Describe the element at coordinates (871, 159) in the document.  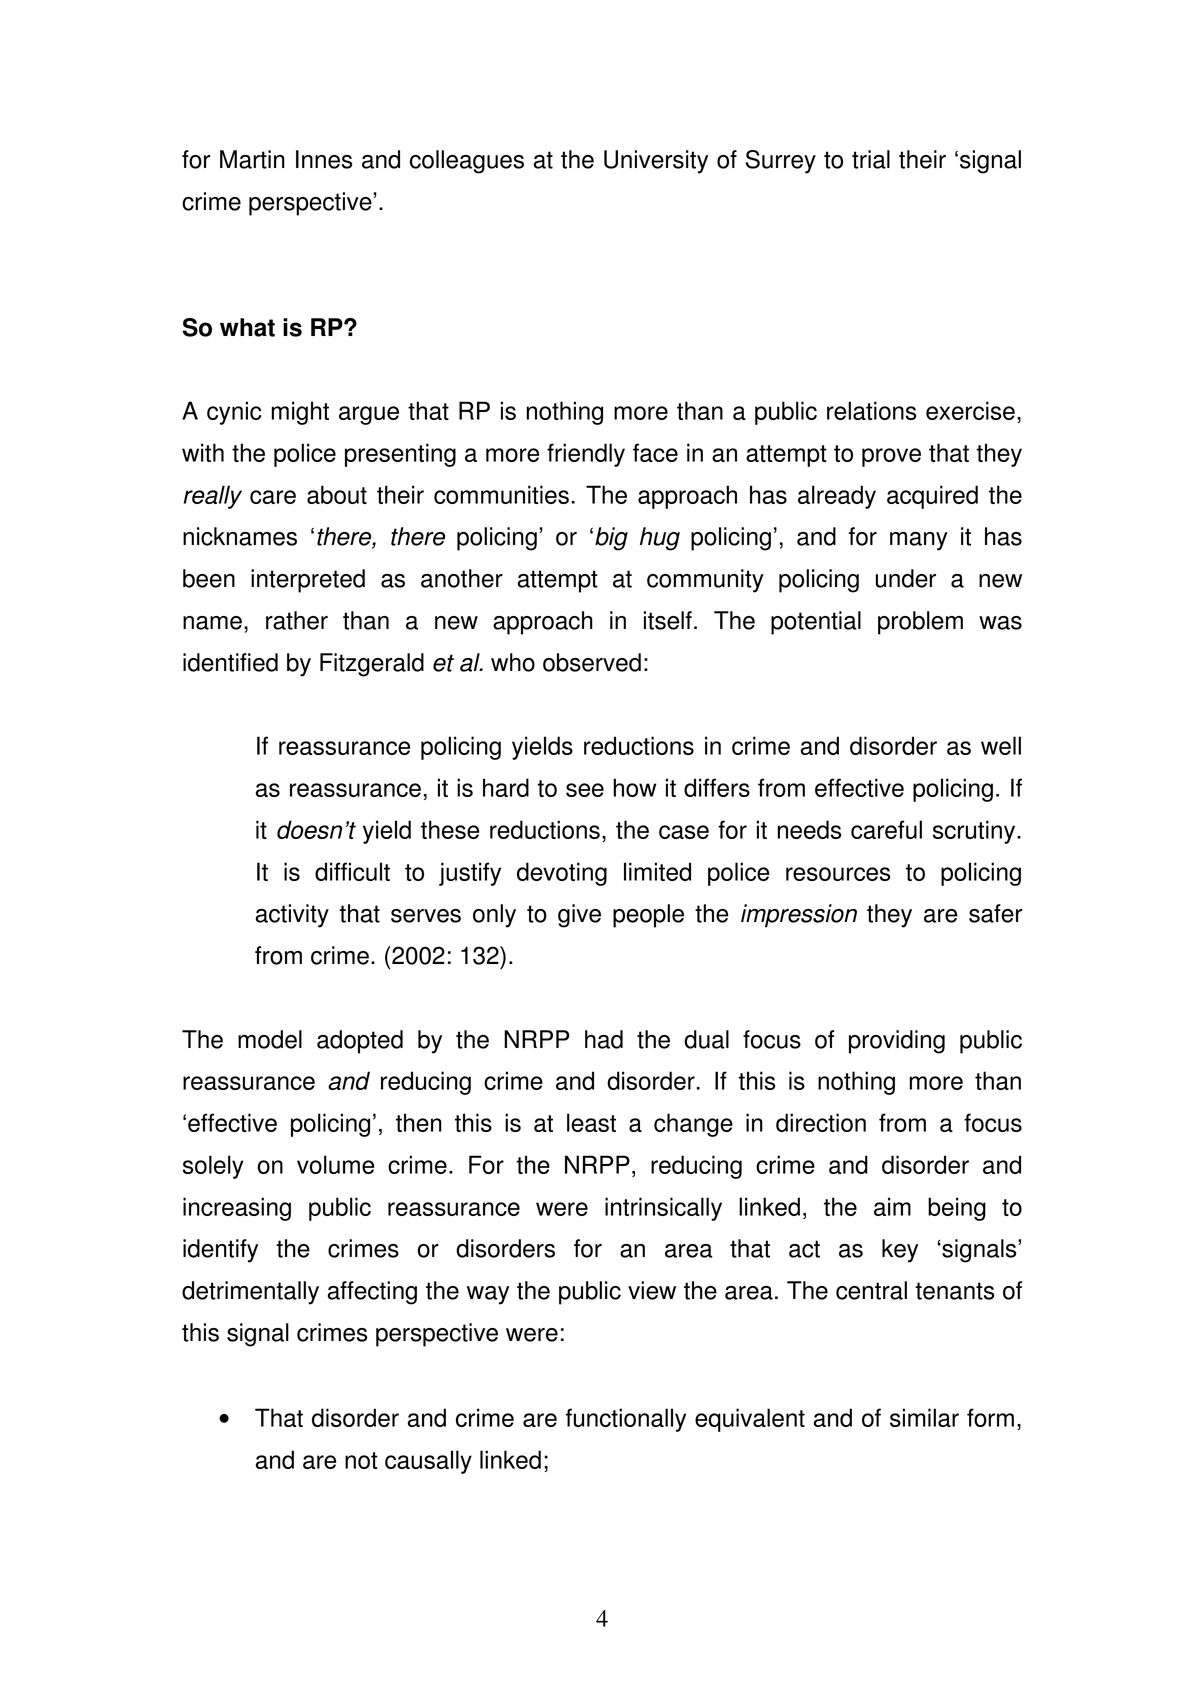
I see `trial` at that location.
